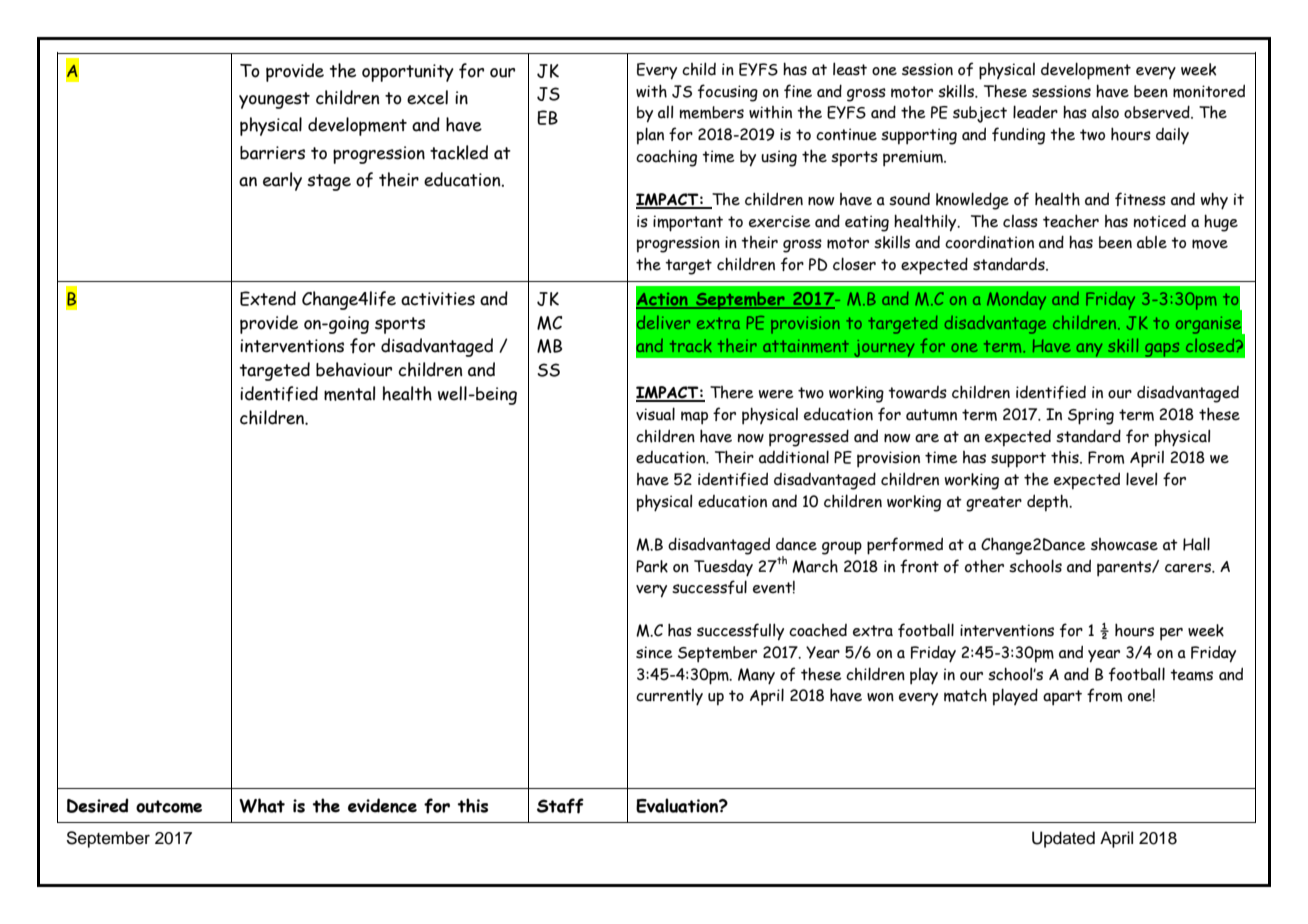 Image resolution: width=1308 pixels, height=924 pixels. Describe the element at coordinates (756, 676) in the screenshot. I see `Many` at that location.
